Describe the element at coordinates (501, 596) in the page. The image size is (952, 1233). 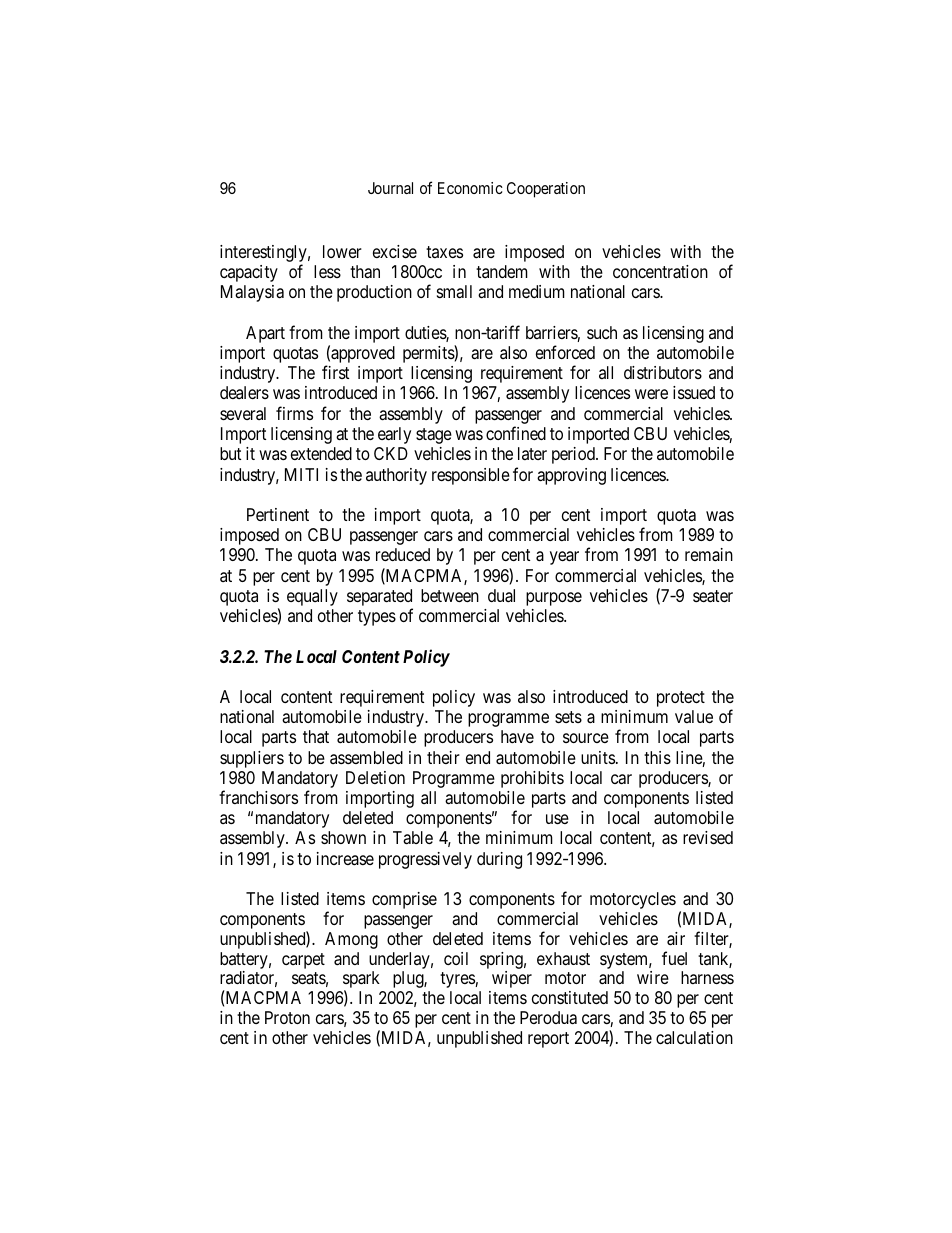
I see `dual` at that location.
